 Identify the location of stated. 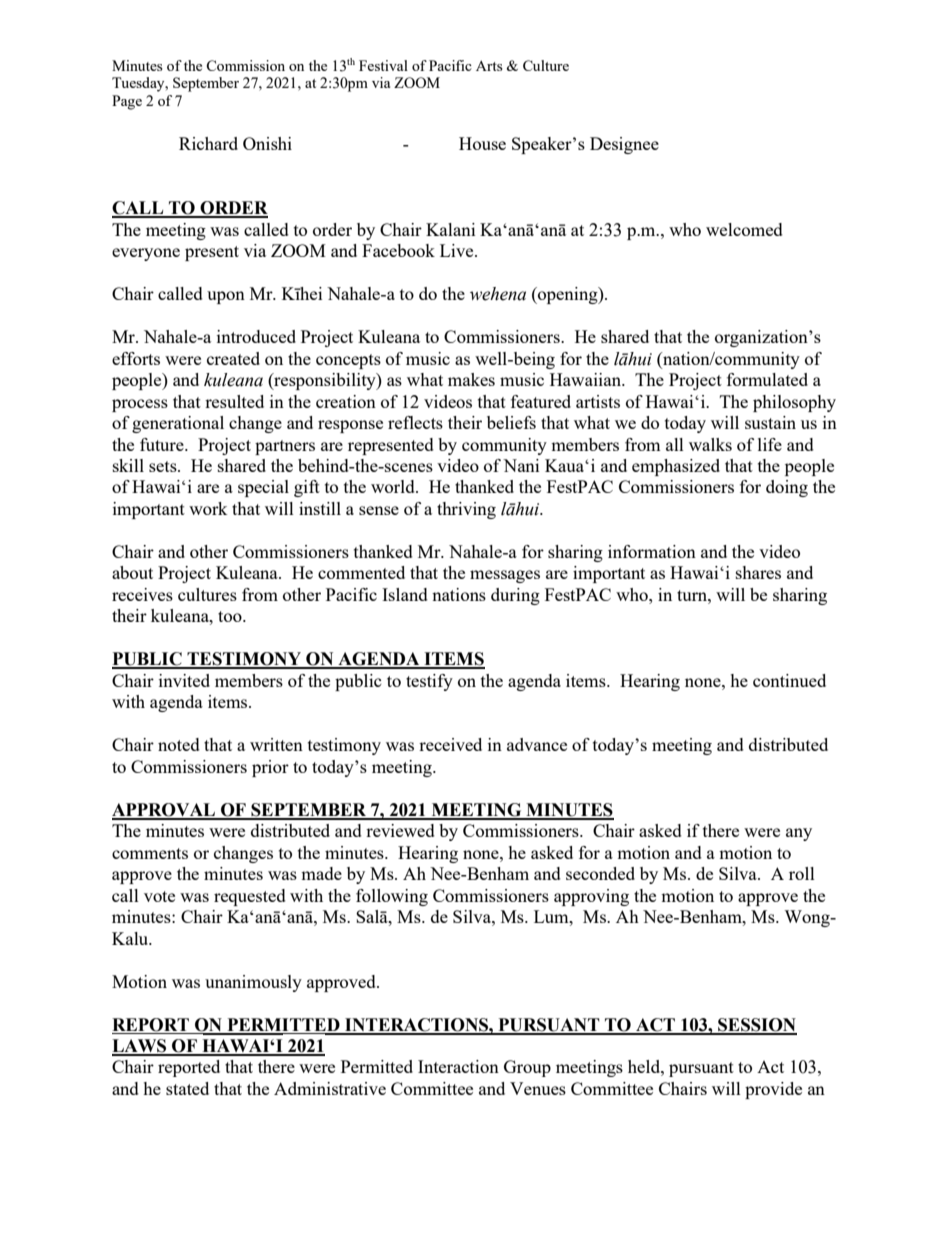
(187, 1088).
